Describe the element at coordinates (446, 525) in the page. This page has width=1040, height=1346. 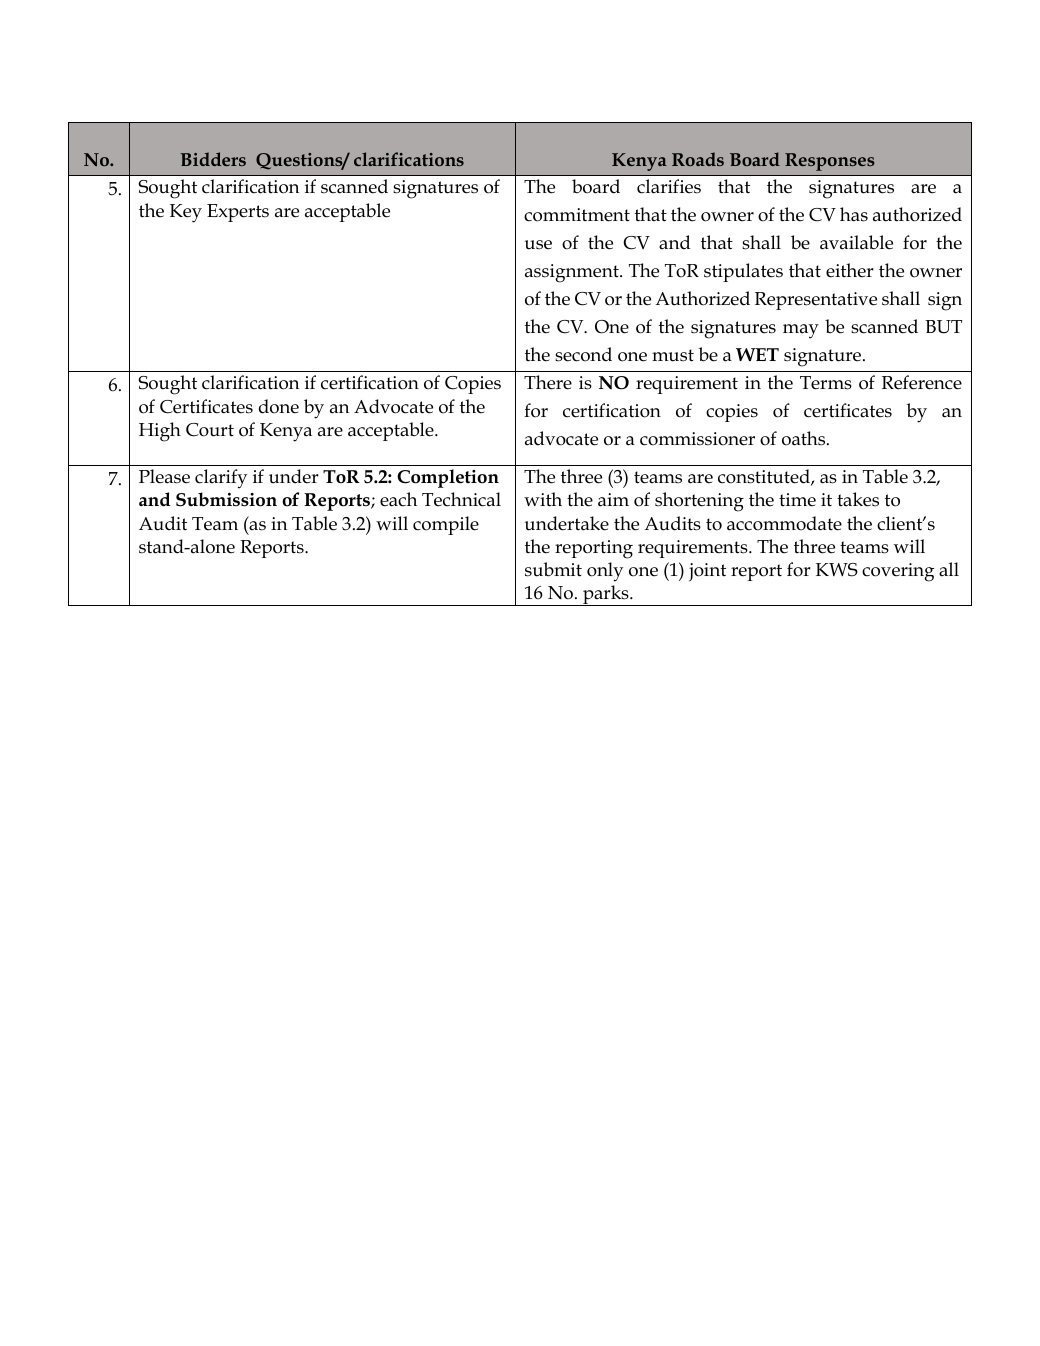
I see `compile` at that location.
